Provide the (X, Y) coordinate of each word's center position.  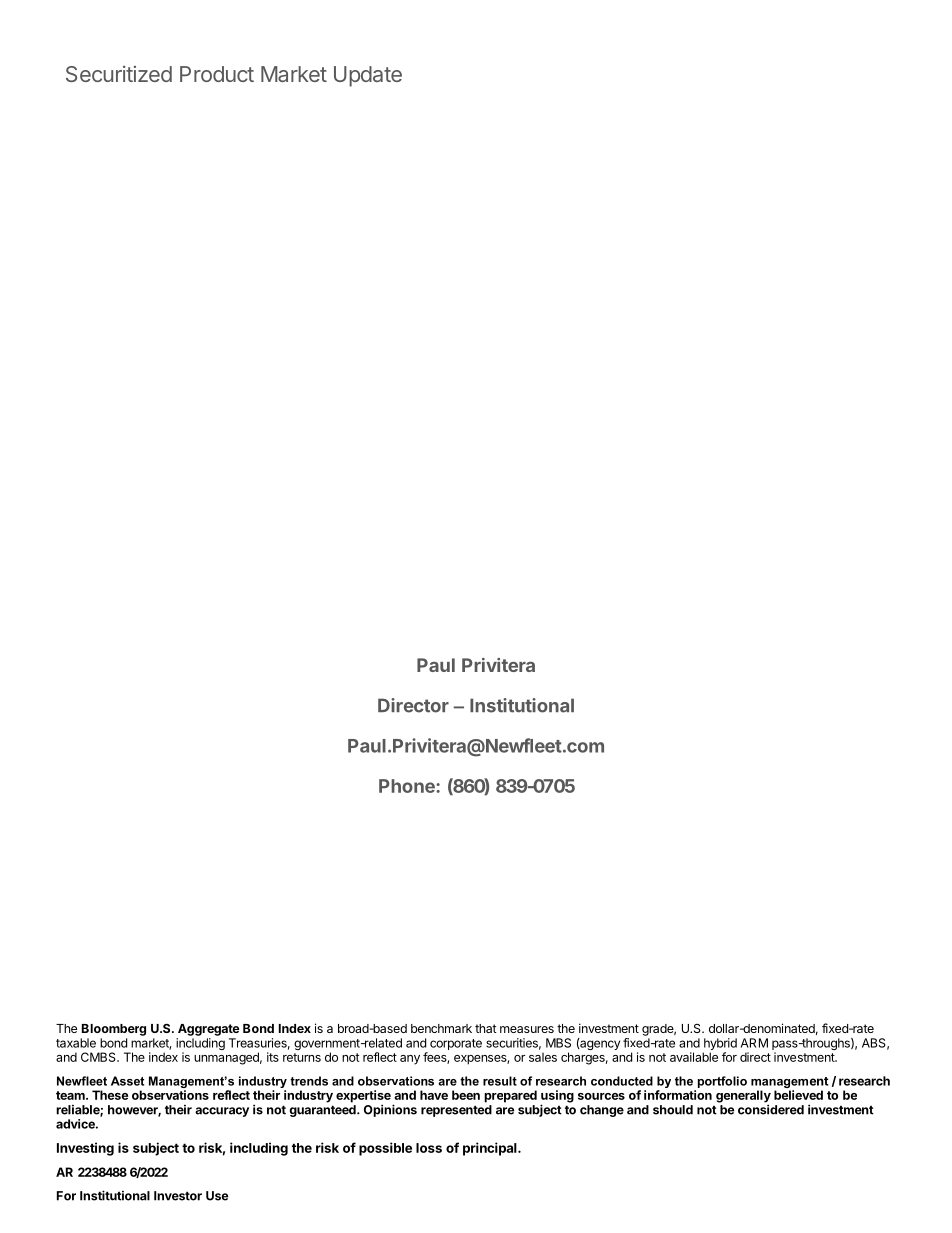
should (673, 1110)
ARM (754, 1043)
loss (429, 1148)
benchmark (441, 1028)
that (486, 1028)
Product (217, 74)
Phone (408, 786)
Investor (178, 1196)
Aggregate (209, 1030)
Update (368, 76)
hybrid (720, 1045)
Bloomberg (114, 1030)
